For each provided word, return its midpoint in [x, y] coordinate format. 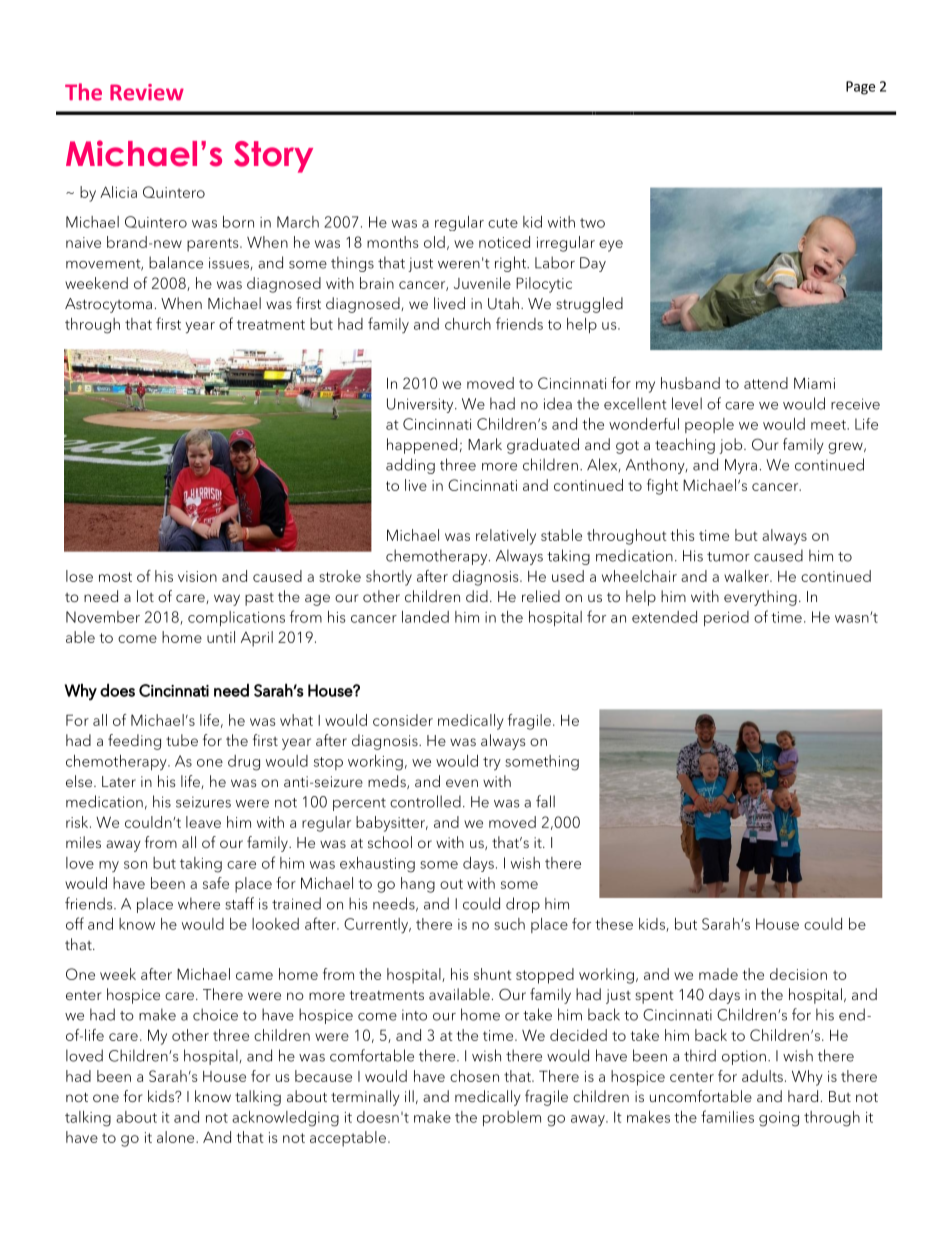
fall [545, 801]
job [732, 446]
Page [860, 88]
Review [147, 92]
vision [197, 576]
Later [119, 781]
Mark [485, 444]
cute [503, 223]
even [462, 783]
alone [177, 1137]
